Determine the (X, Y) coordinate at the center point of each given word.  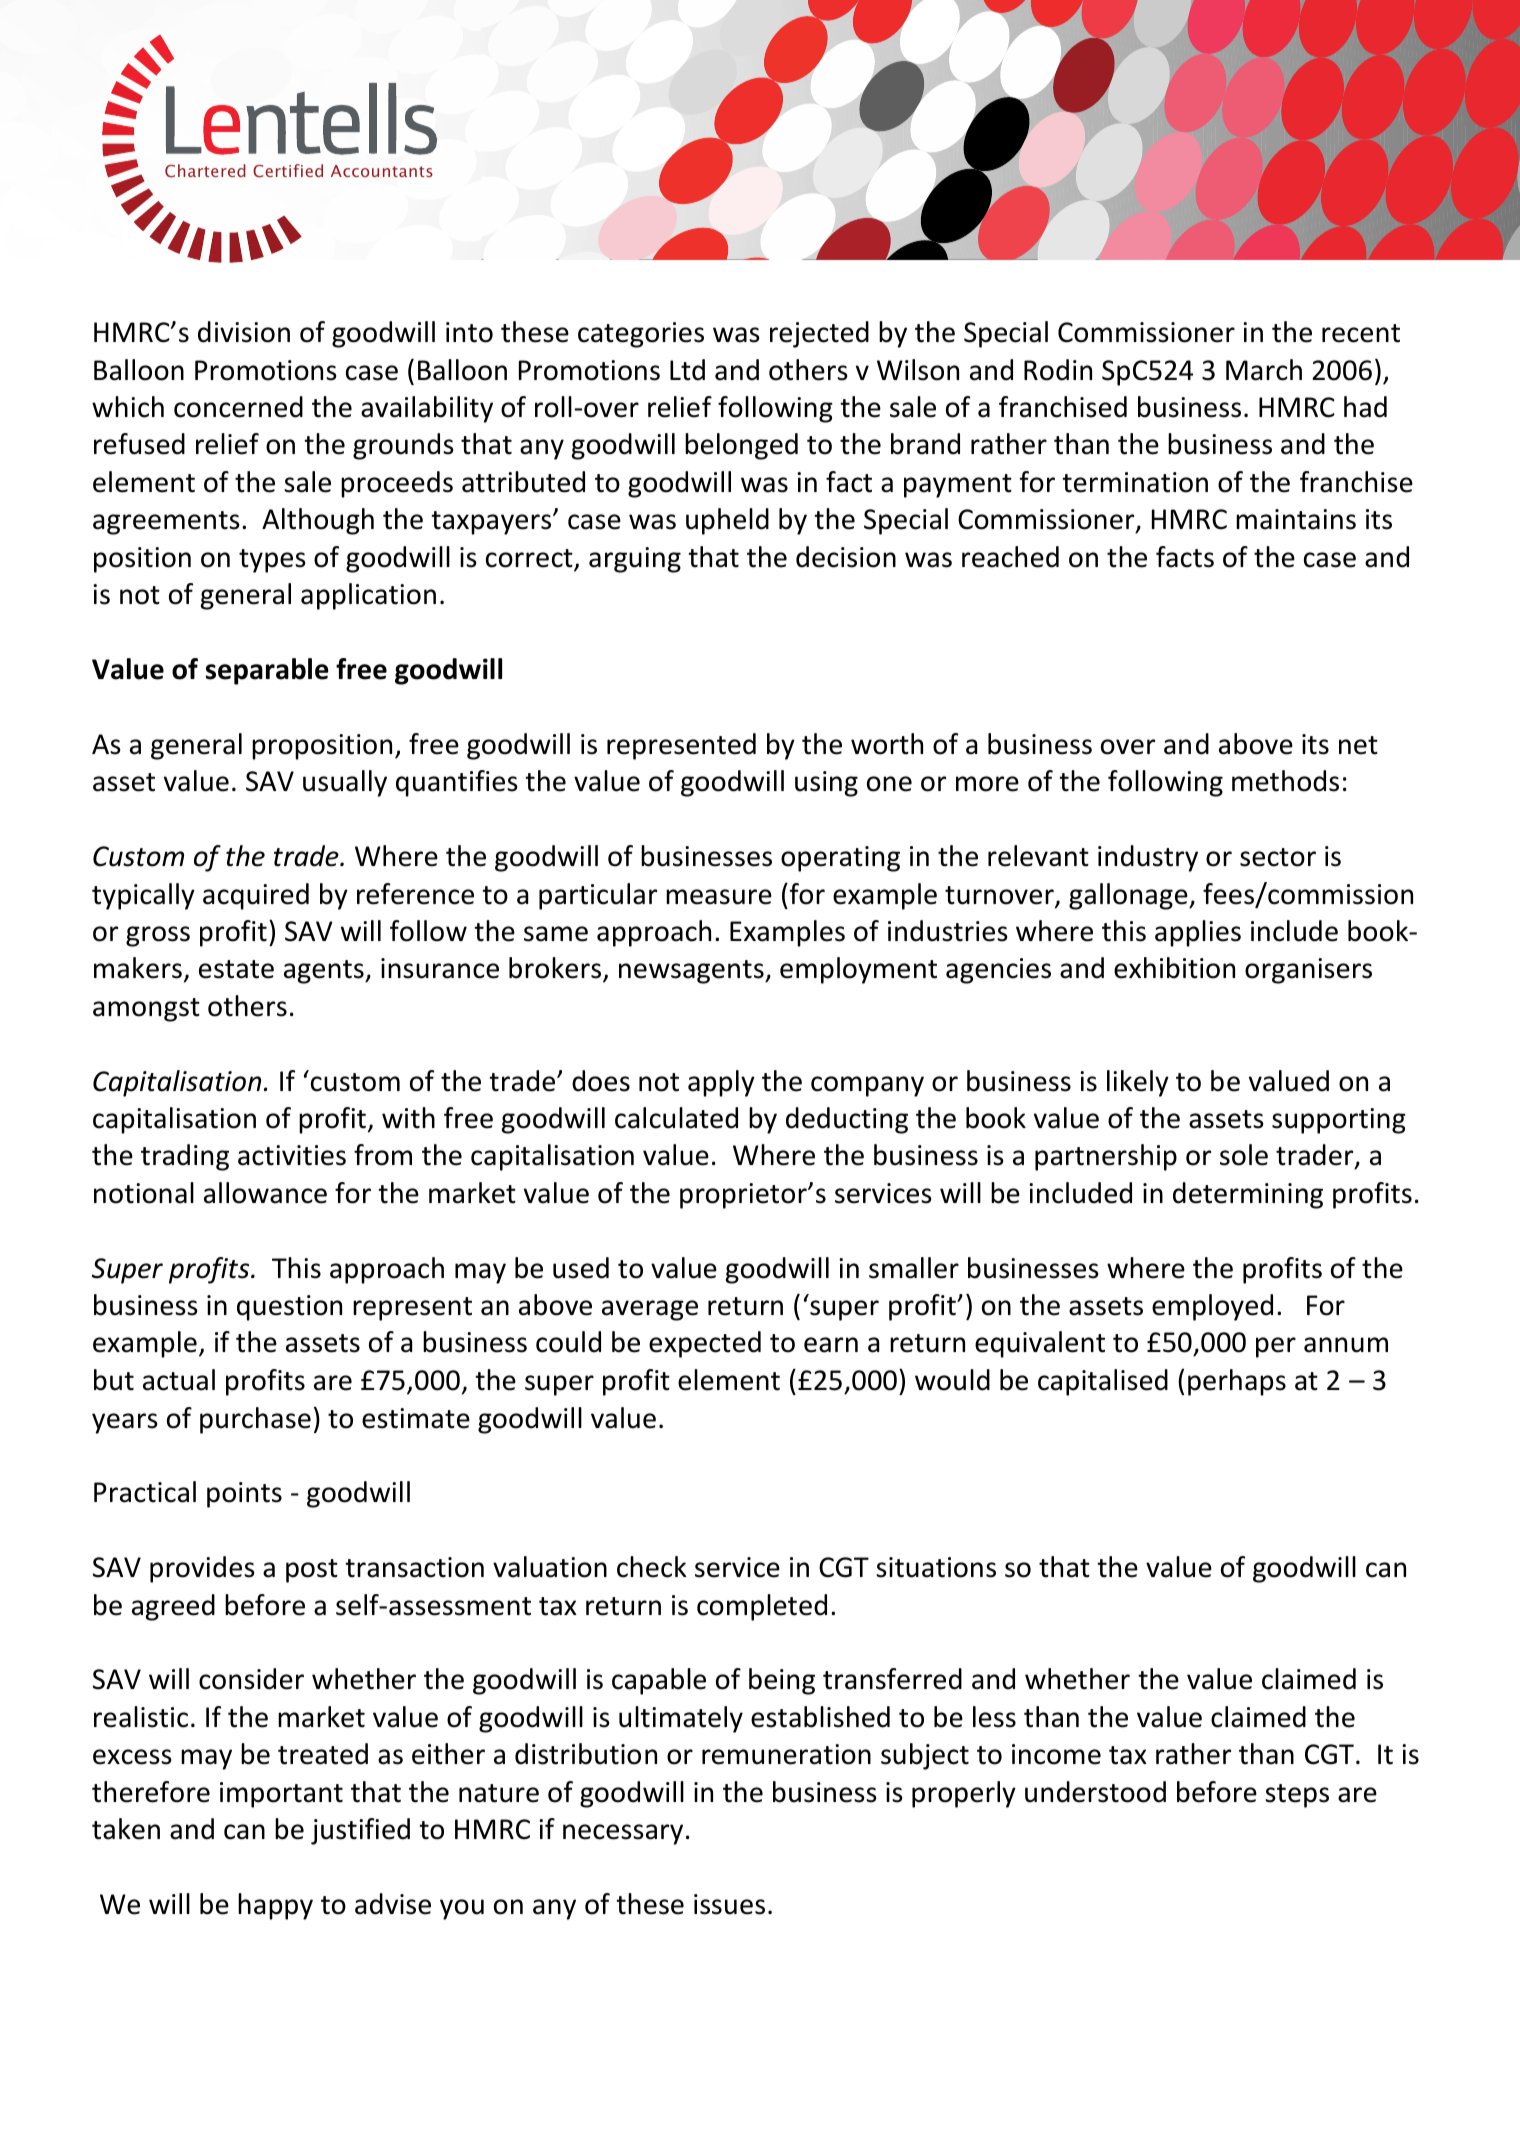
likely (1138, 1083)
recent (1361, 333)
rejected (819, 334)
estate (236, 969)
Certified (288, 171)
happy (275, 1906)
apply (721, 1083)
